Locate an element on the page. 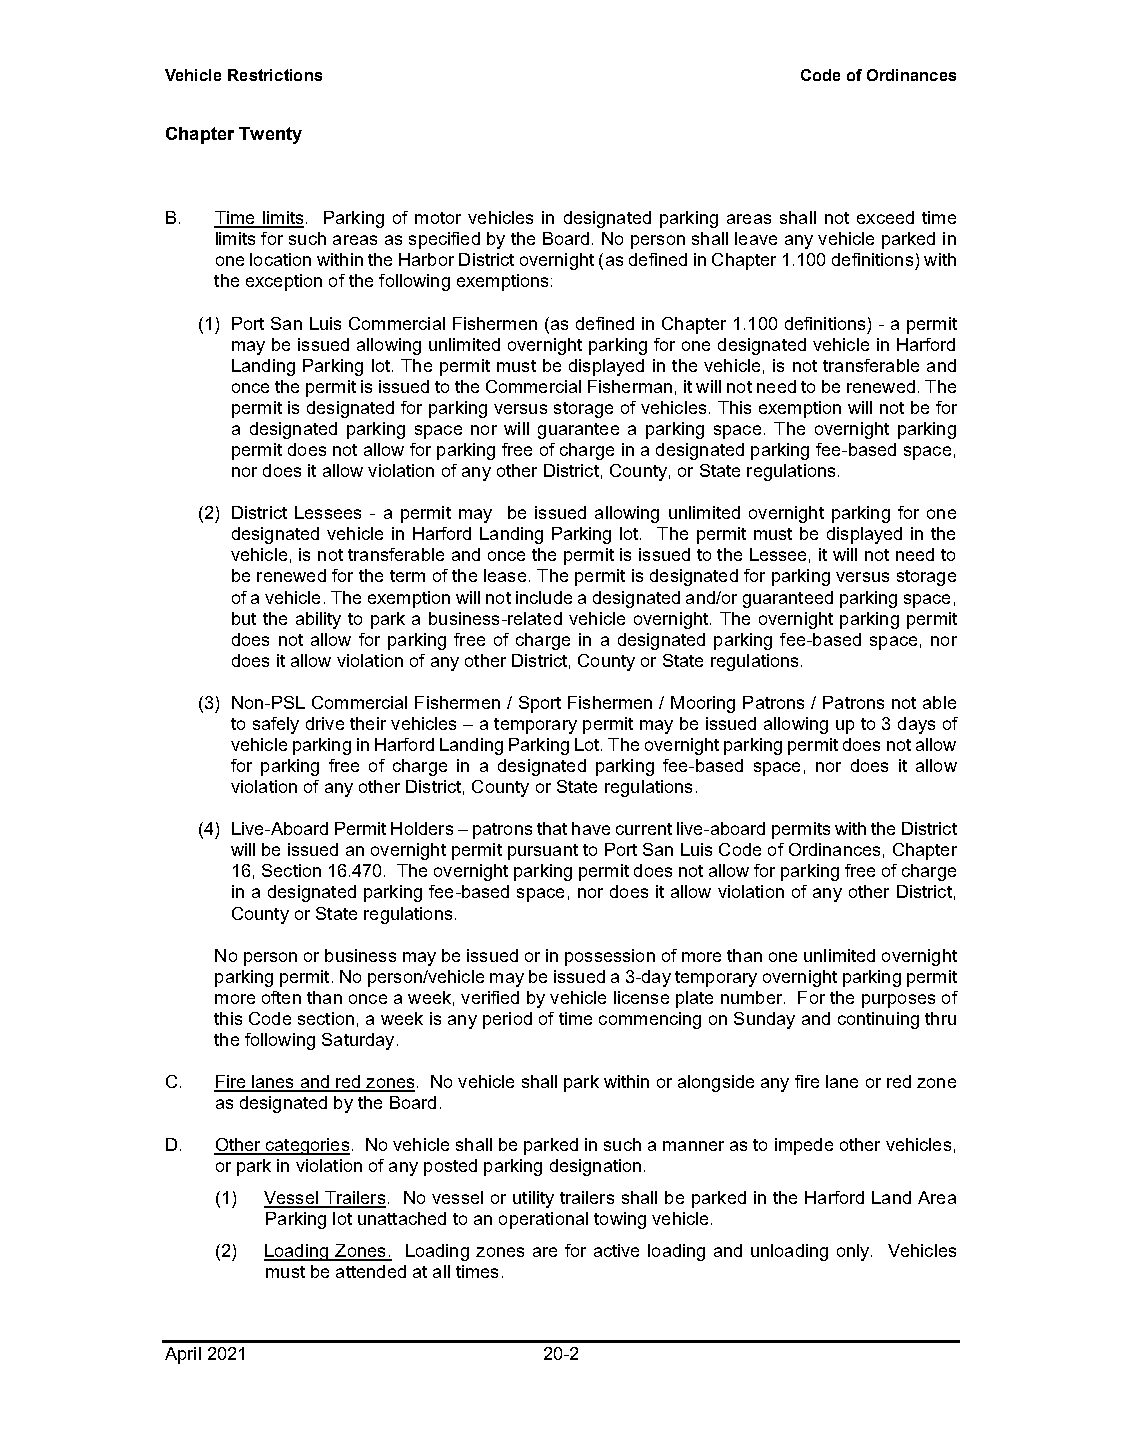 The image size is (1122, 1451). continuing is located at coordinates (878, 1020).
